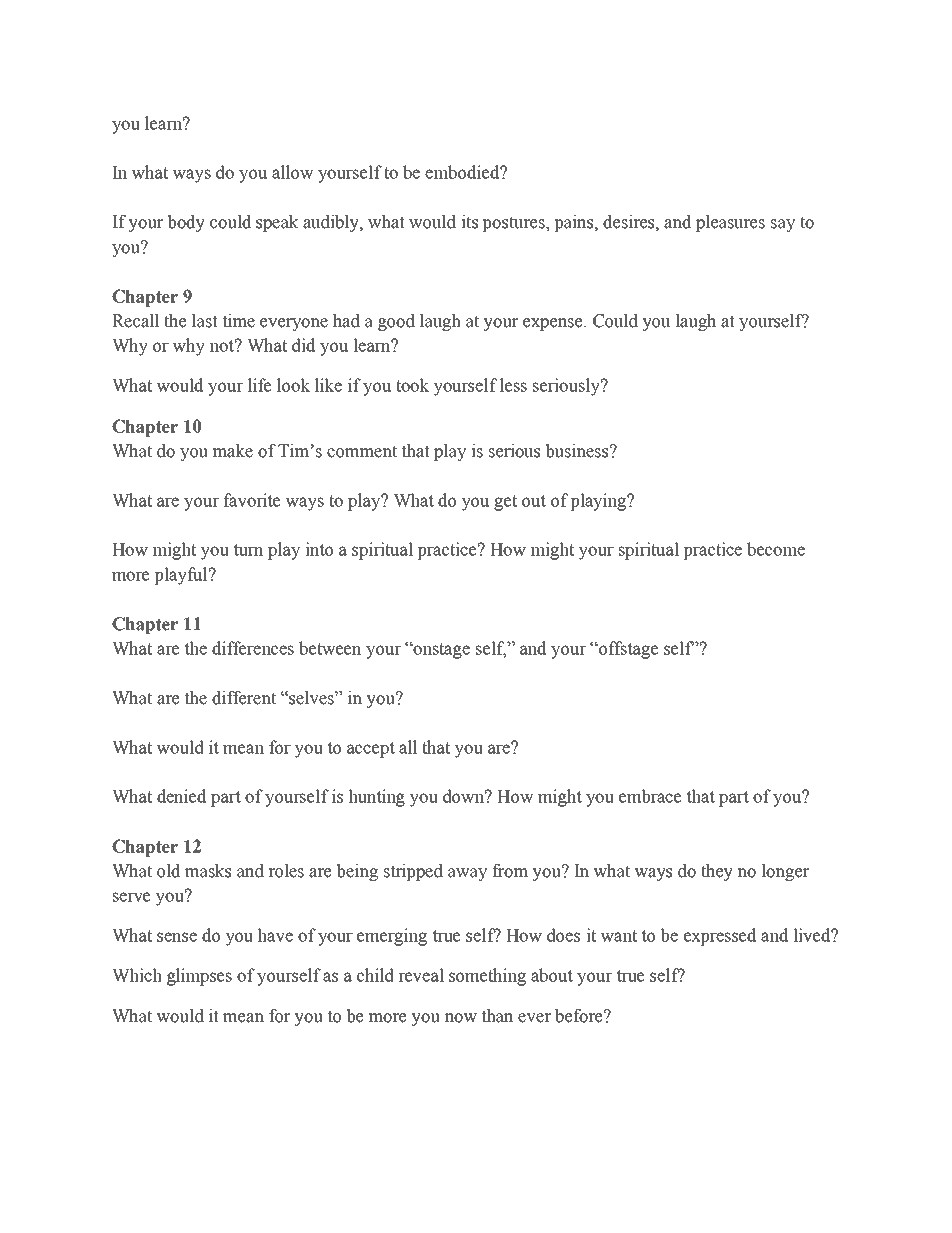 This screenshot has width=952, height=1233. I want to click on glimpses, so click(199, 977).
